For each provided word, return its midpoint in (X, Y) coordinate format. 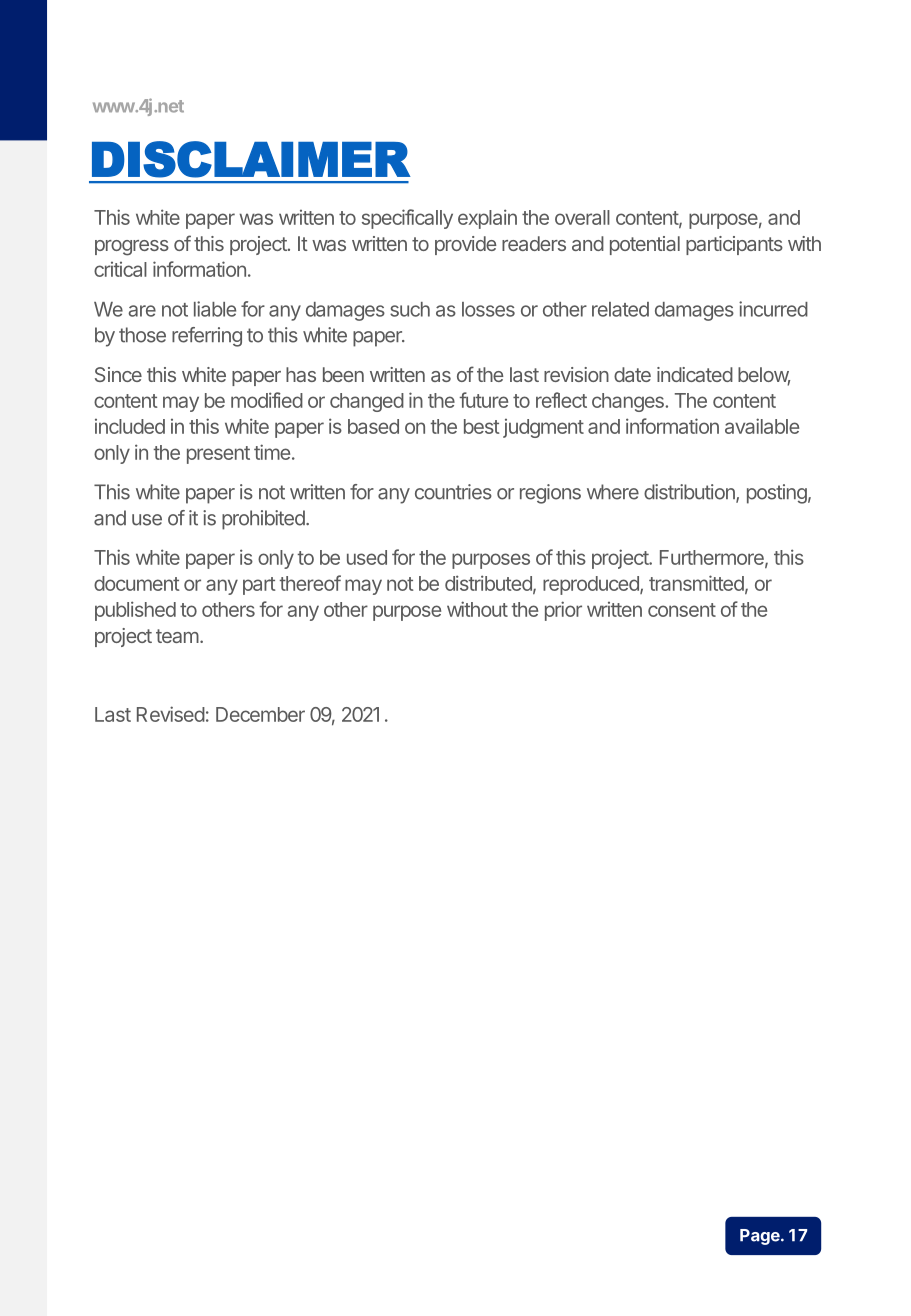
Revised (171, 714)
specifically (407, 219)
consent (682, 610)
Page (761, 1237)
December (260, 714)
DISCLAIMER (251, 159)
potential (645, 245)
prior (563, 611)
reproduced (592, 585)
